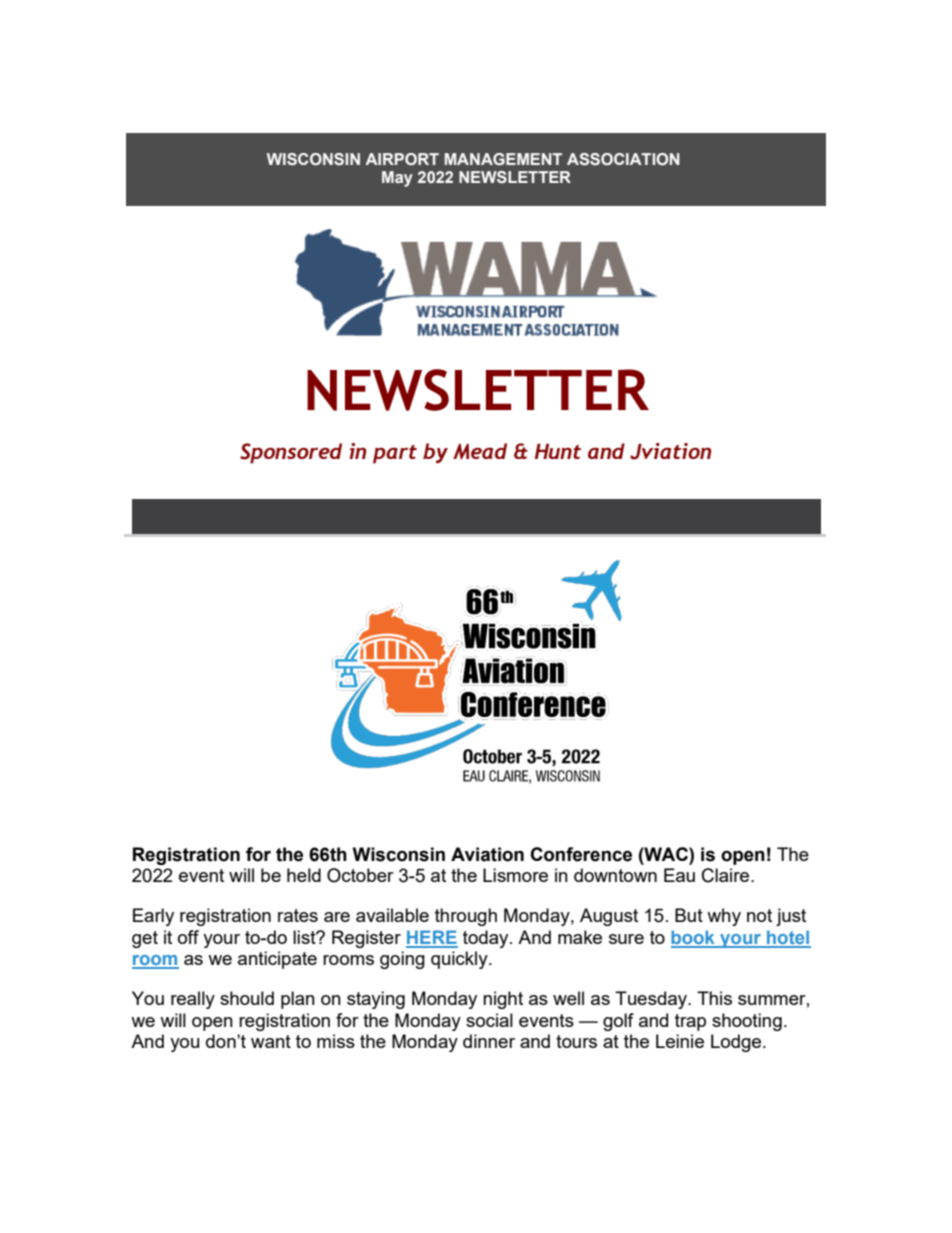 This screenshot has width=952, height=1233. I want to click on Sponsored, so click(291, 453).
